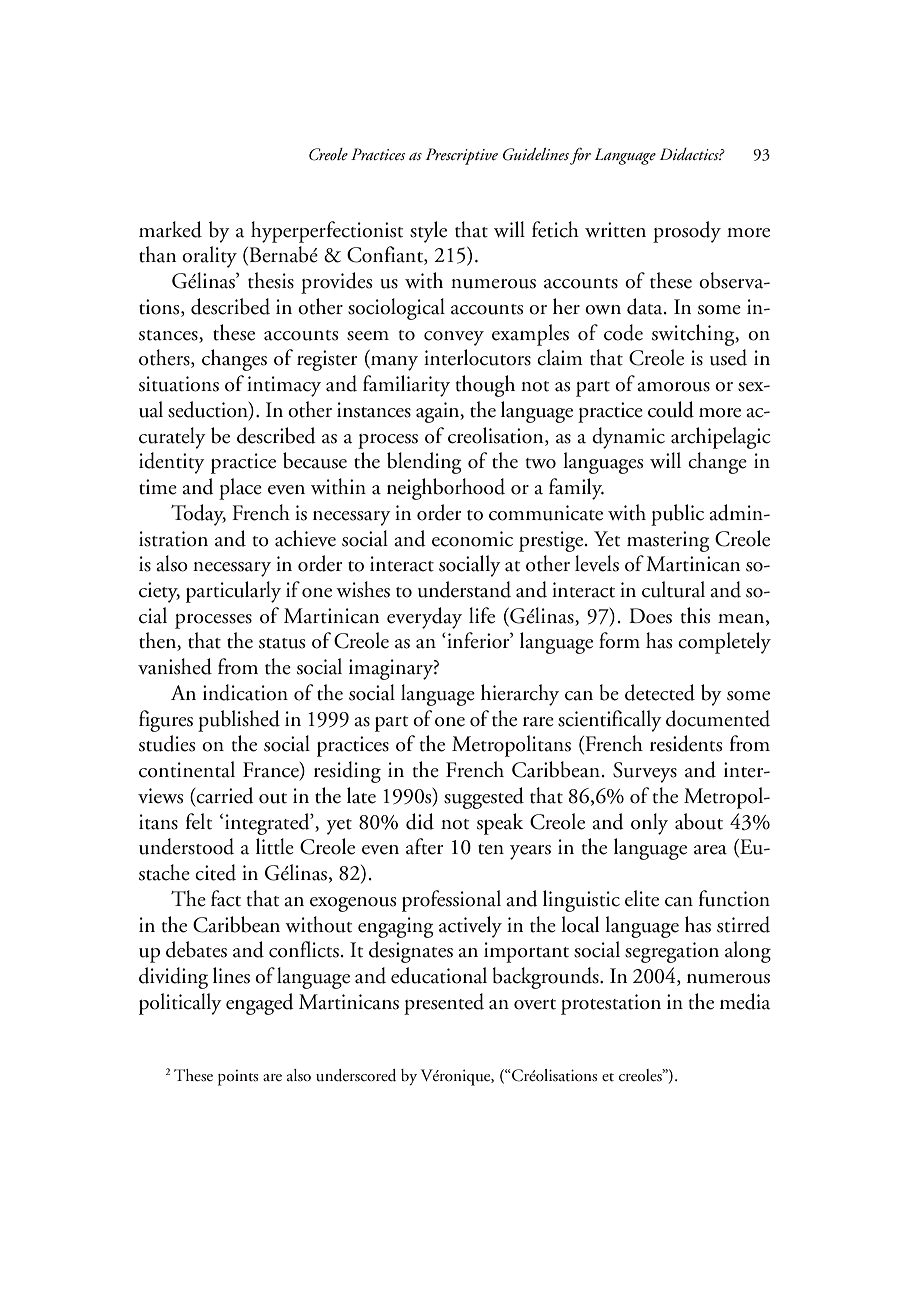  Describe the element at coordinates (461, 156) in the page. I see `Prescriptive` at that location.
